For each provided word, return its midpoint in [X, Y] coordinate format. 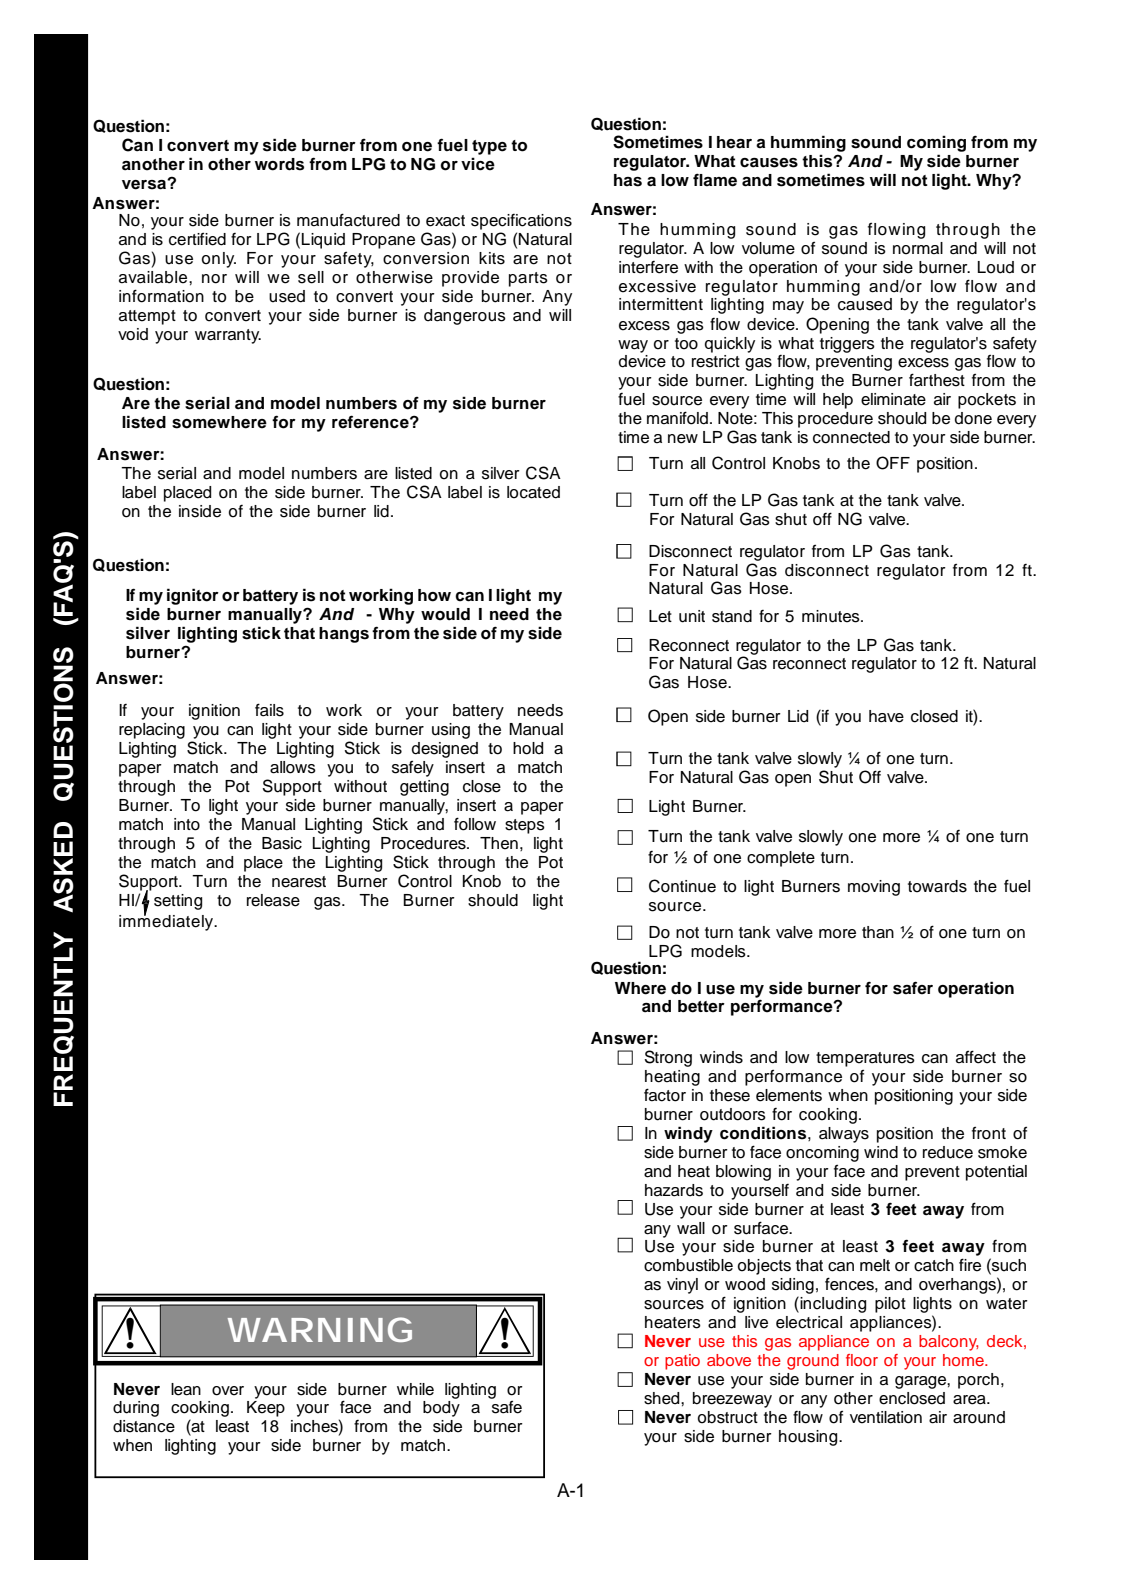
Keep [266, 1409]
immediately [167, 921]
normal [918, 248]
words [279, 164]
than [878, 932]
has [628, 180]
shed [663, 1398]
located [533, 492]
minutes [832, 616]
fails [269, 710]
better [701, 1006]
